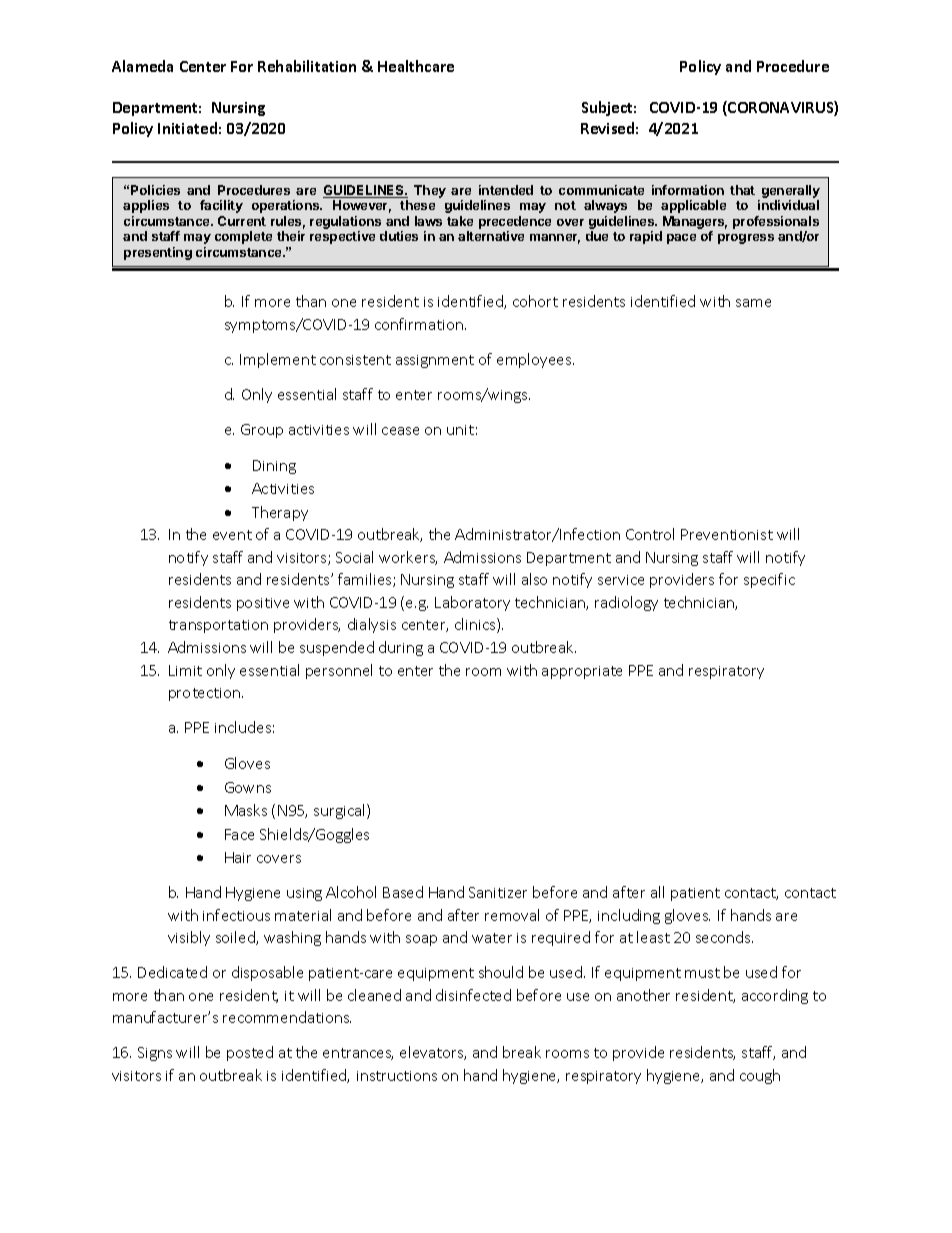 This screenshot has height=1233, width=952. Describe the element at coordinates (472, 603) in the screenshot. I see `Laboratory` at that location.
